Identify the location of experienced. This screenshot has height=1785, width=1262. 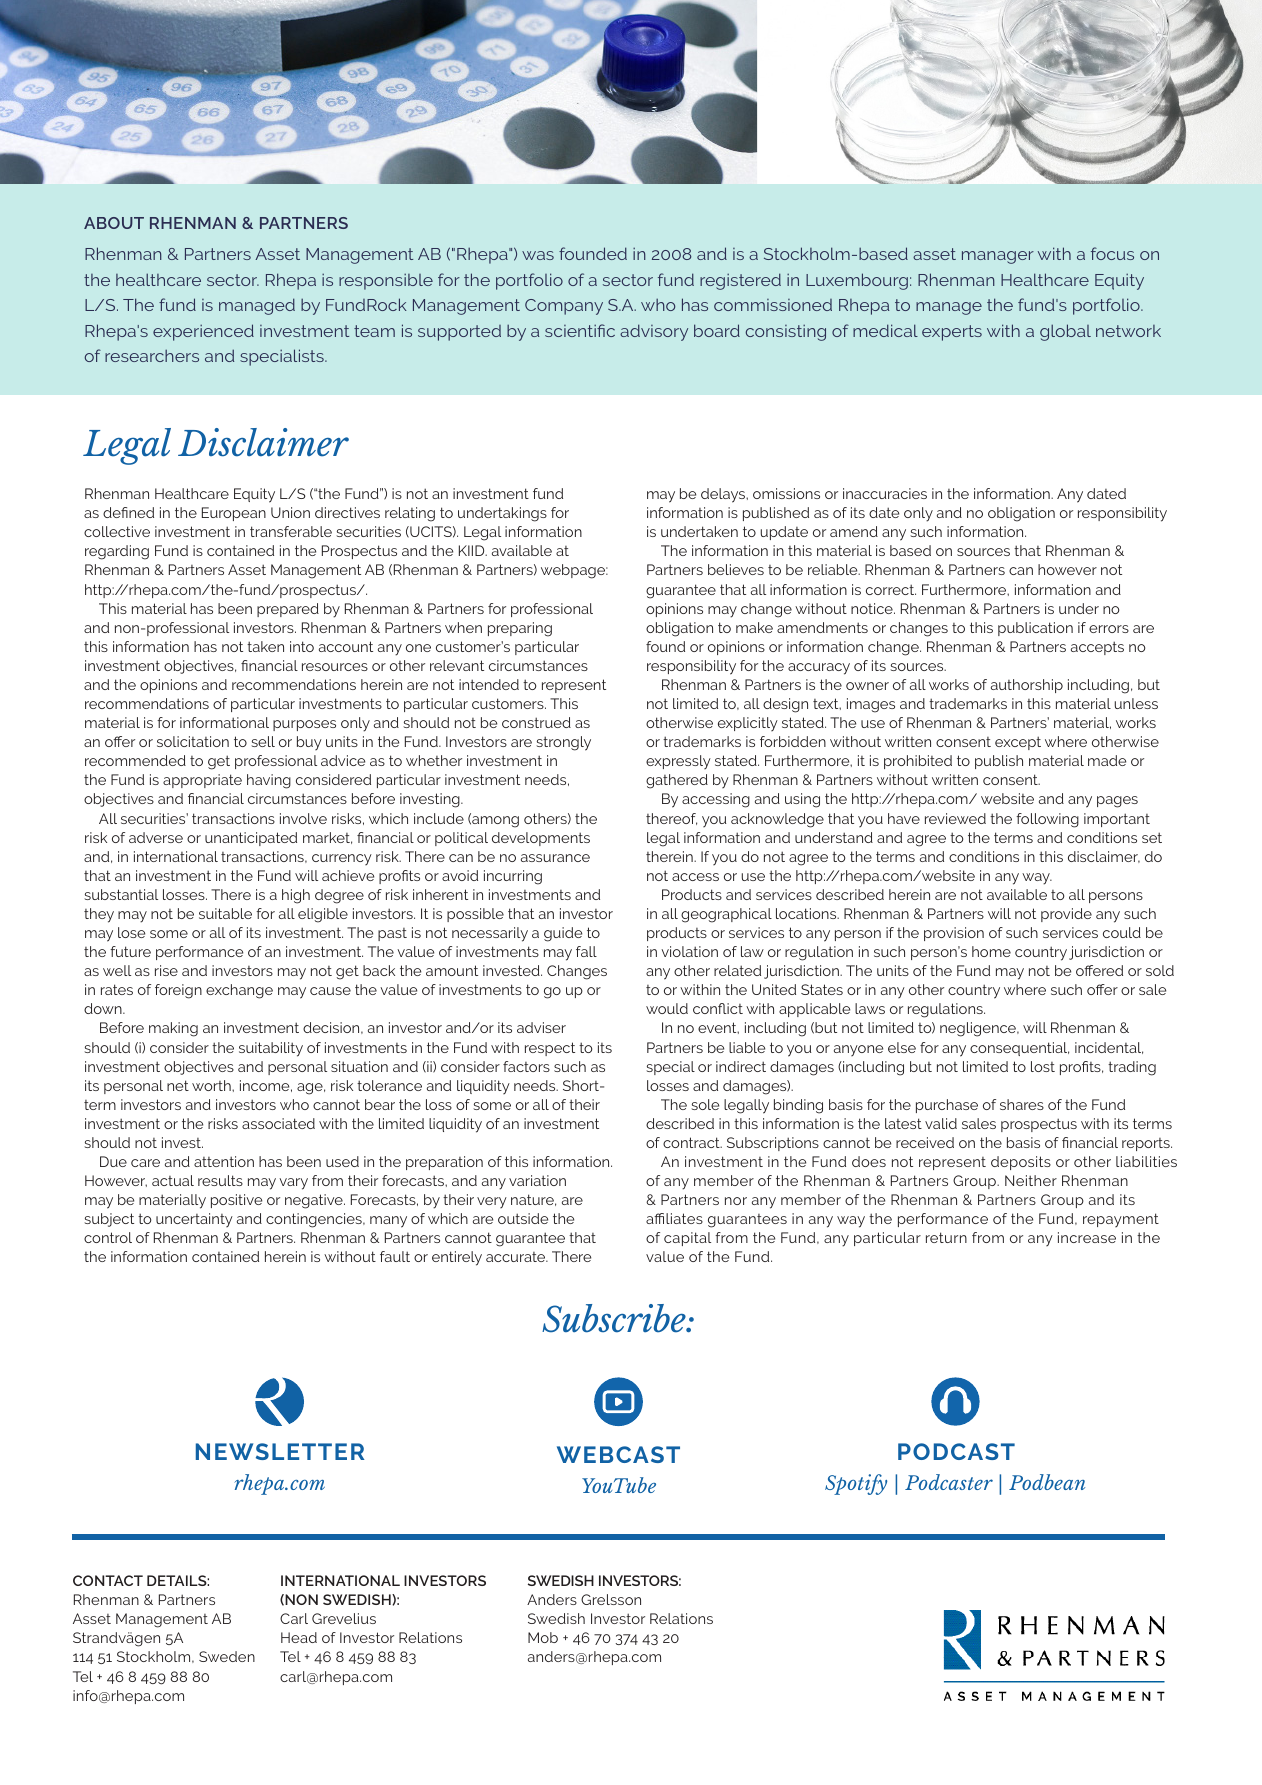
(203, 332).
